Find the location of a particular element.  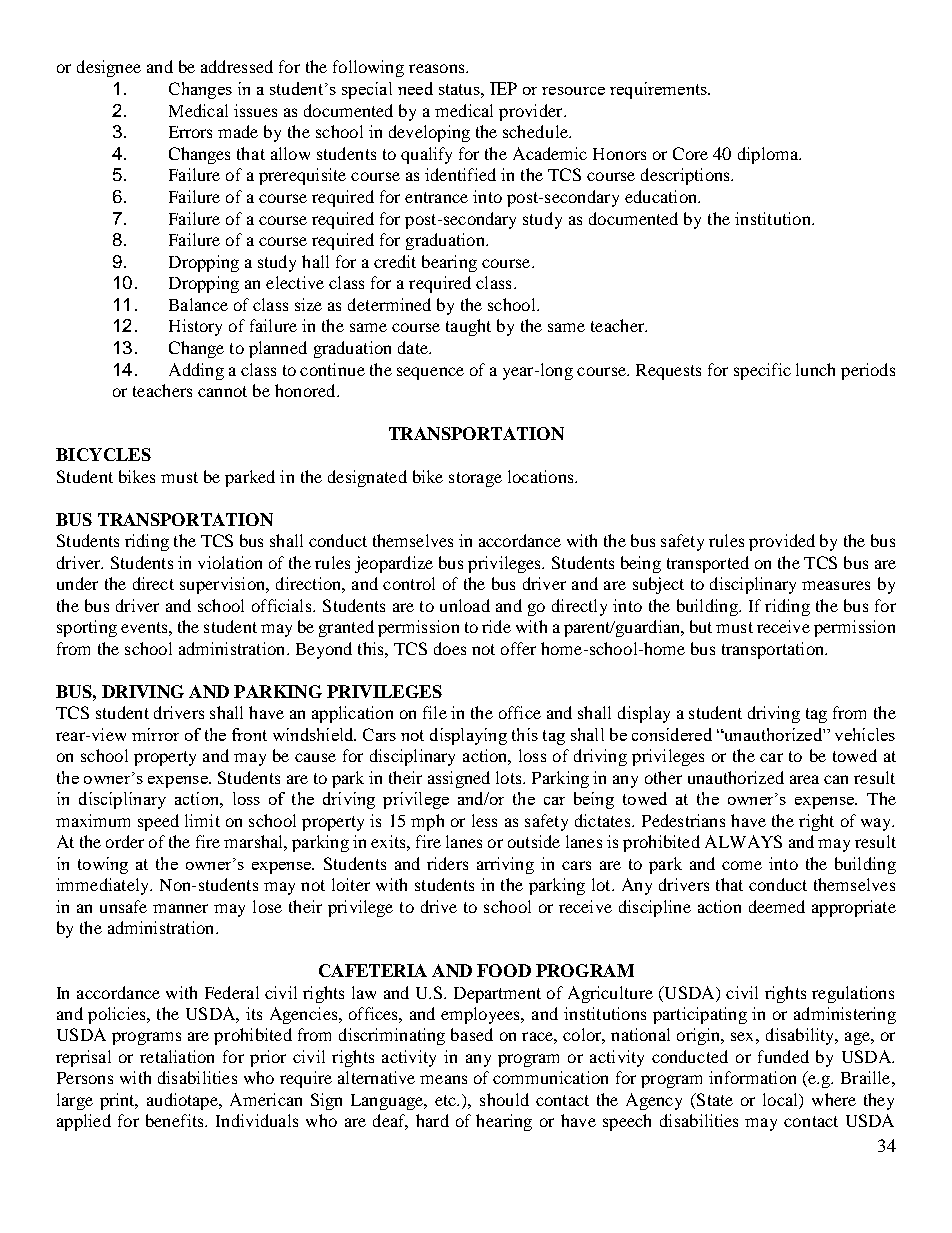

less is located at coordinates (484, 820).
